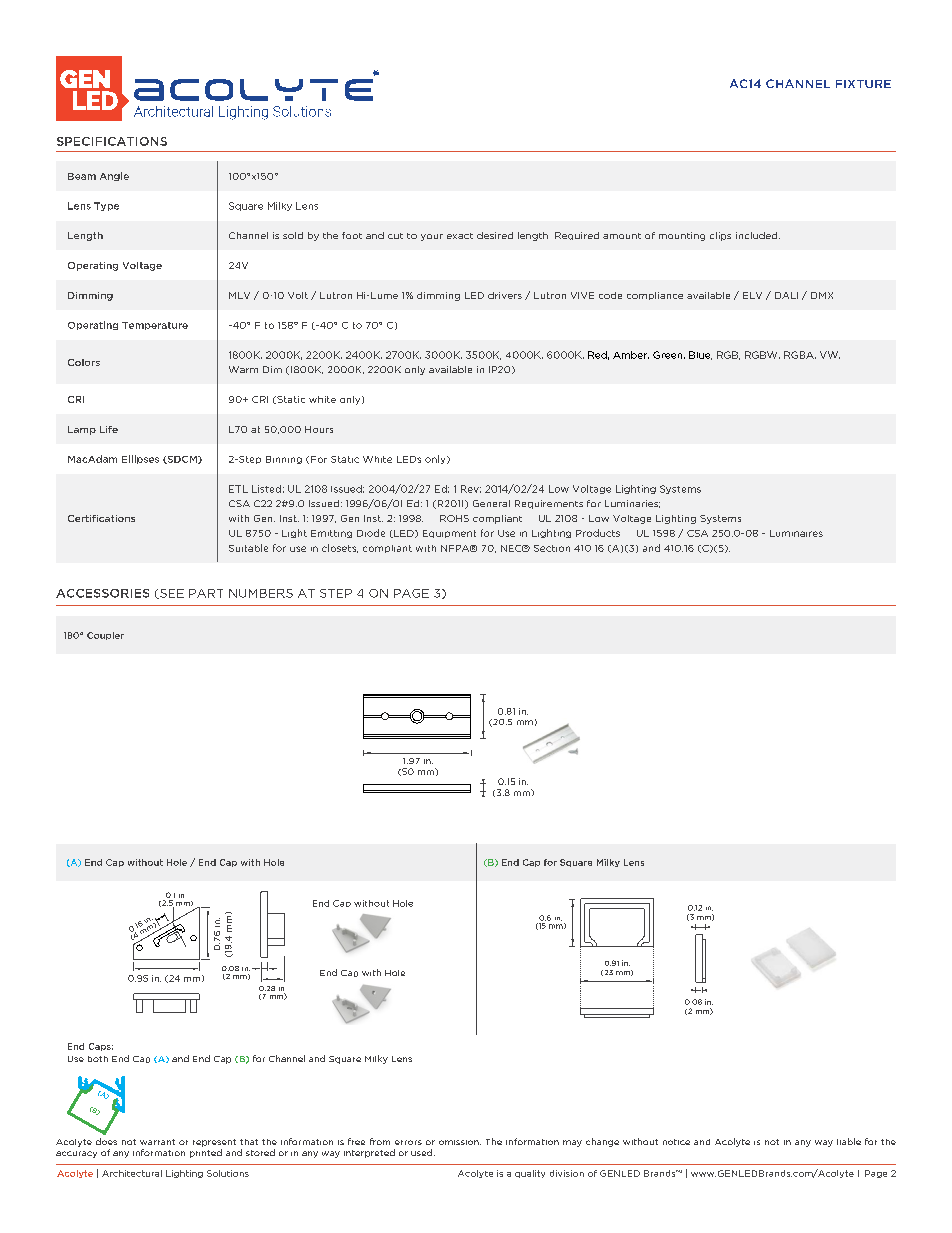 This screenshot has height=1233, width=952. I want to click on Luminaires, so click(796, 533).
